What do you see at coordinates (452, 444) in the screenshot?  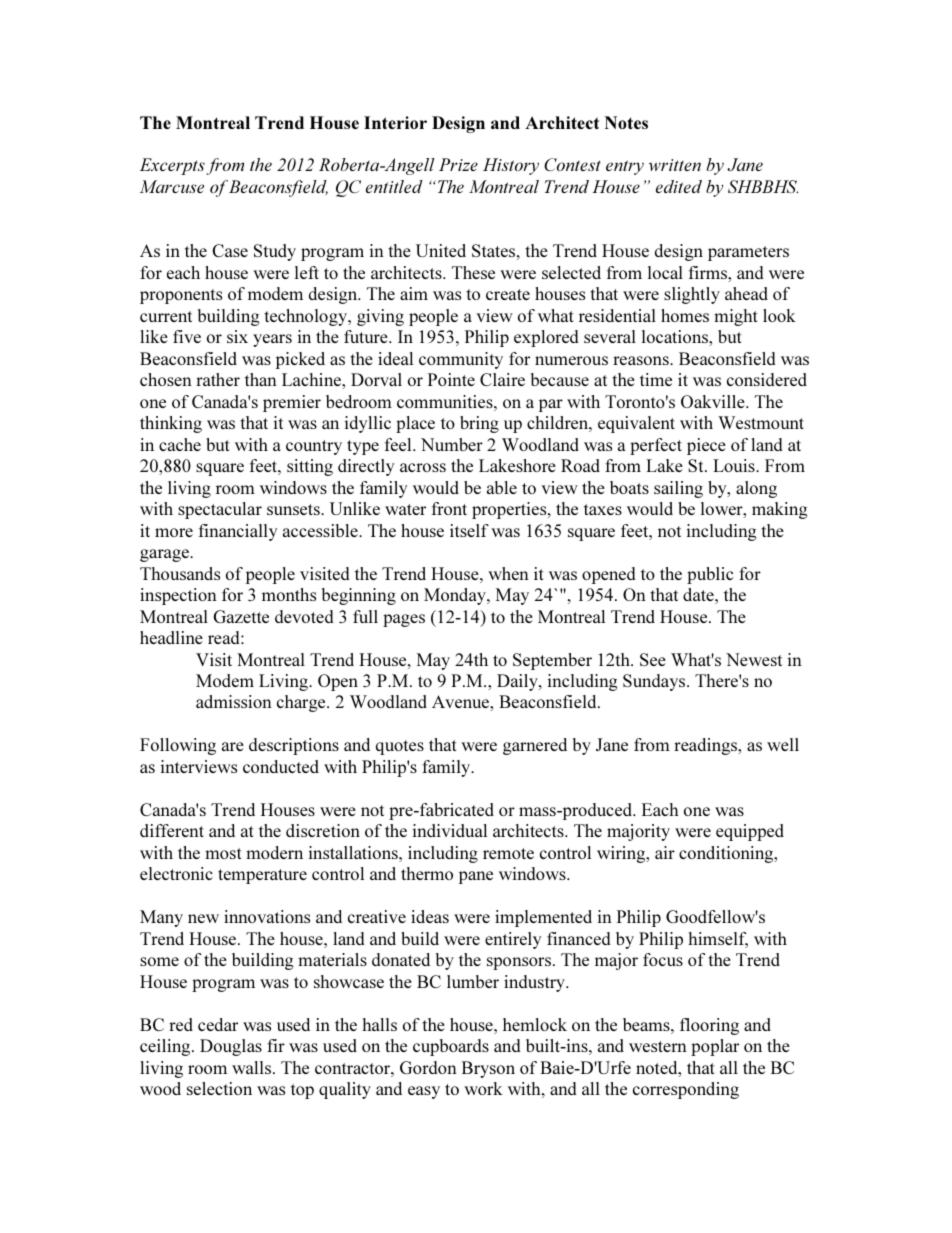 I see `Number` at bounding box center [452, 444].
